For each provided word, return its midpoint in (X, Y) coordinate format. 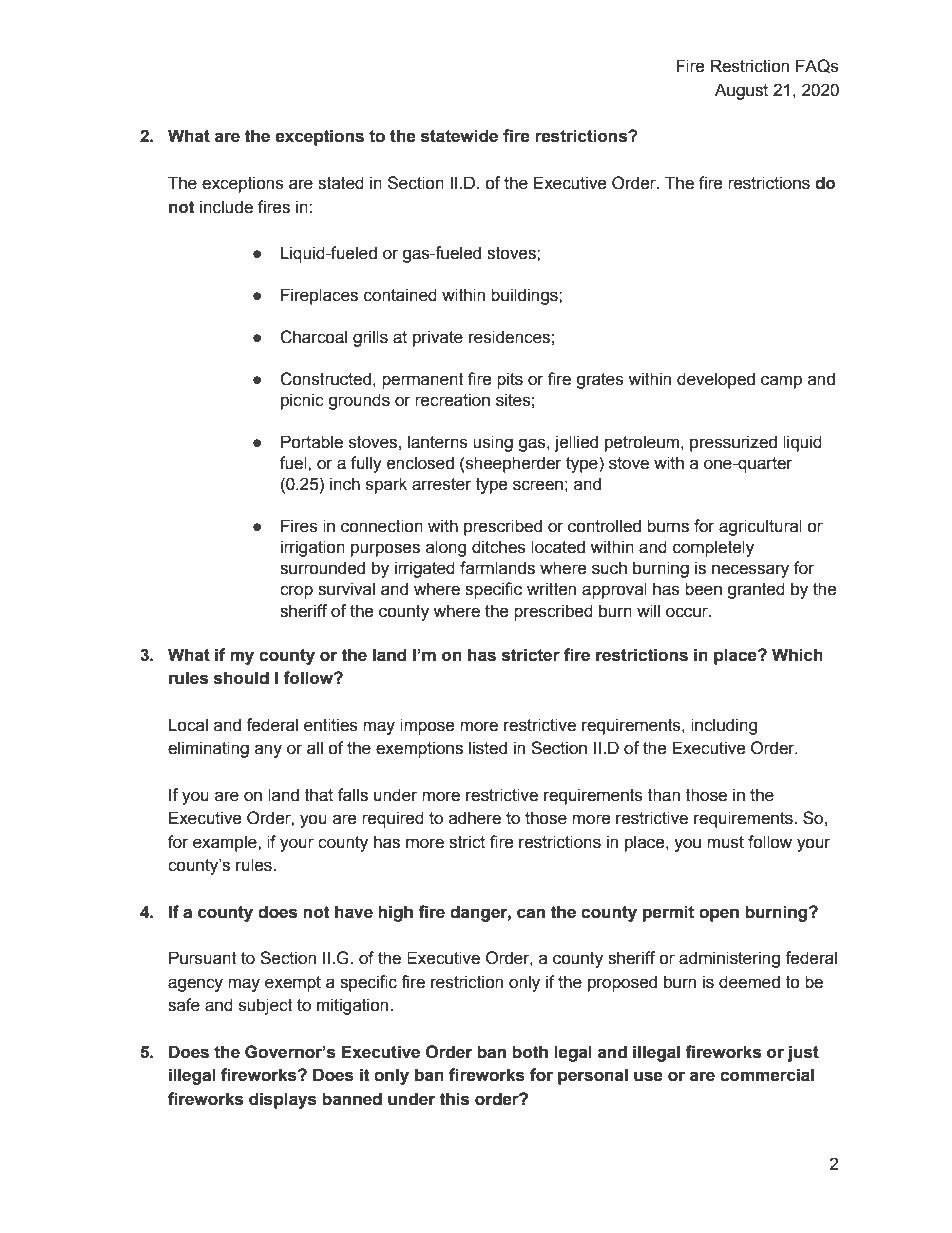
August (741, 91)
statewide (459, 136)
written (551, 589)
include (226, 207)
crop (296, 592)
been (703, 589)
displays (283, 1100)
